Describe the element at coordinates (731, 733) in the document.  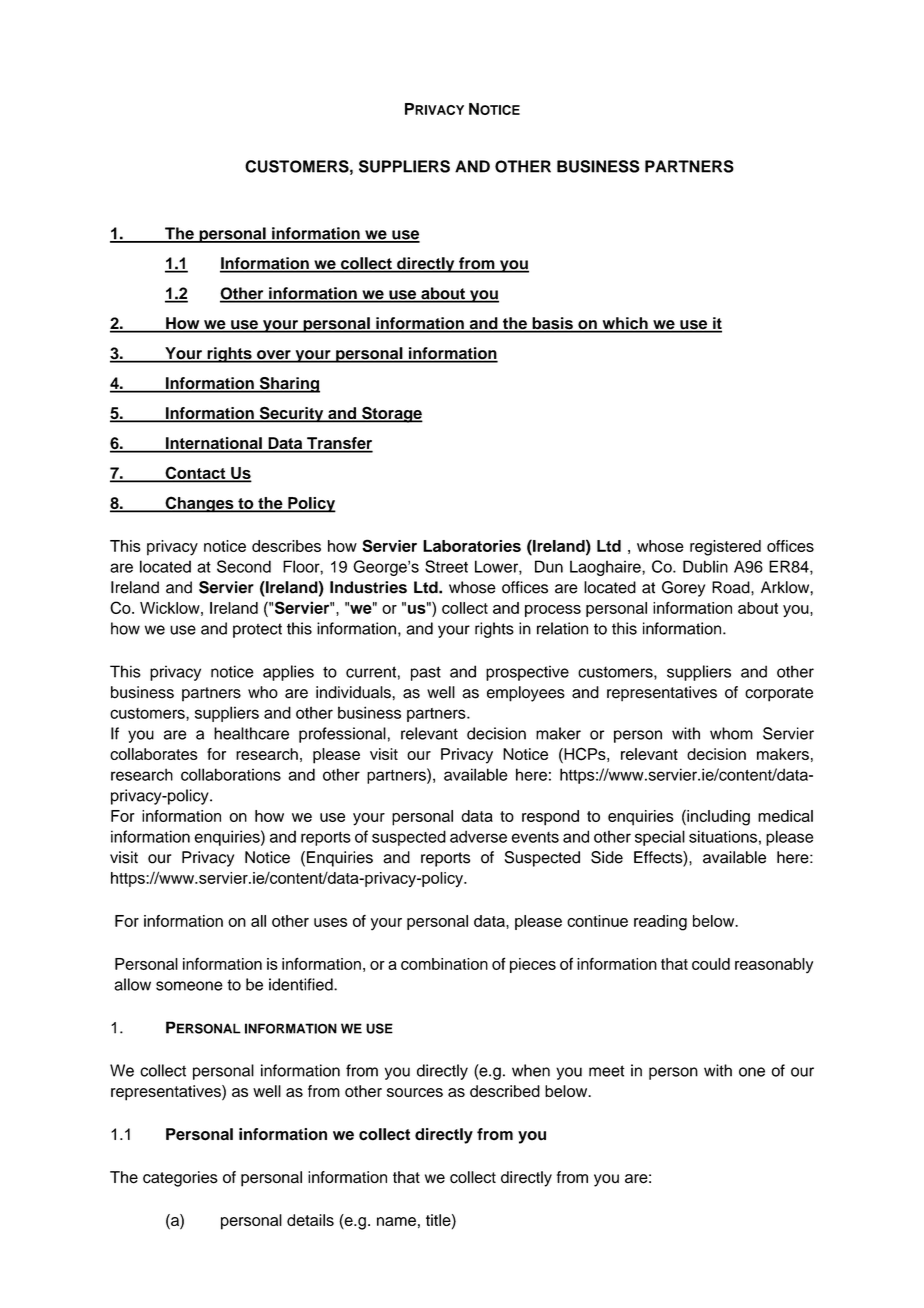
I see `whom` at that location.
